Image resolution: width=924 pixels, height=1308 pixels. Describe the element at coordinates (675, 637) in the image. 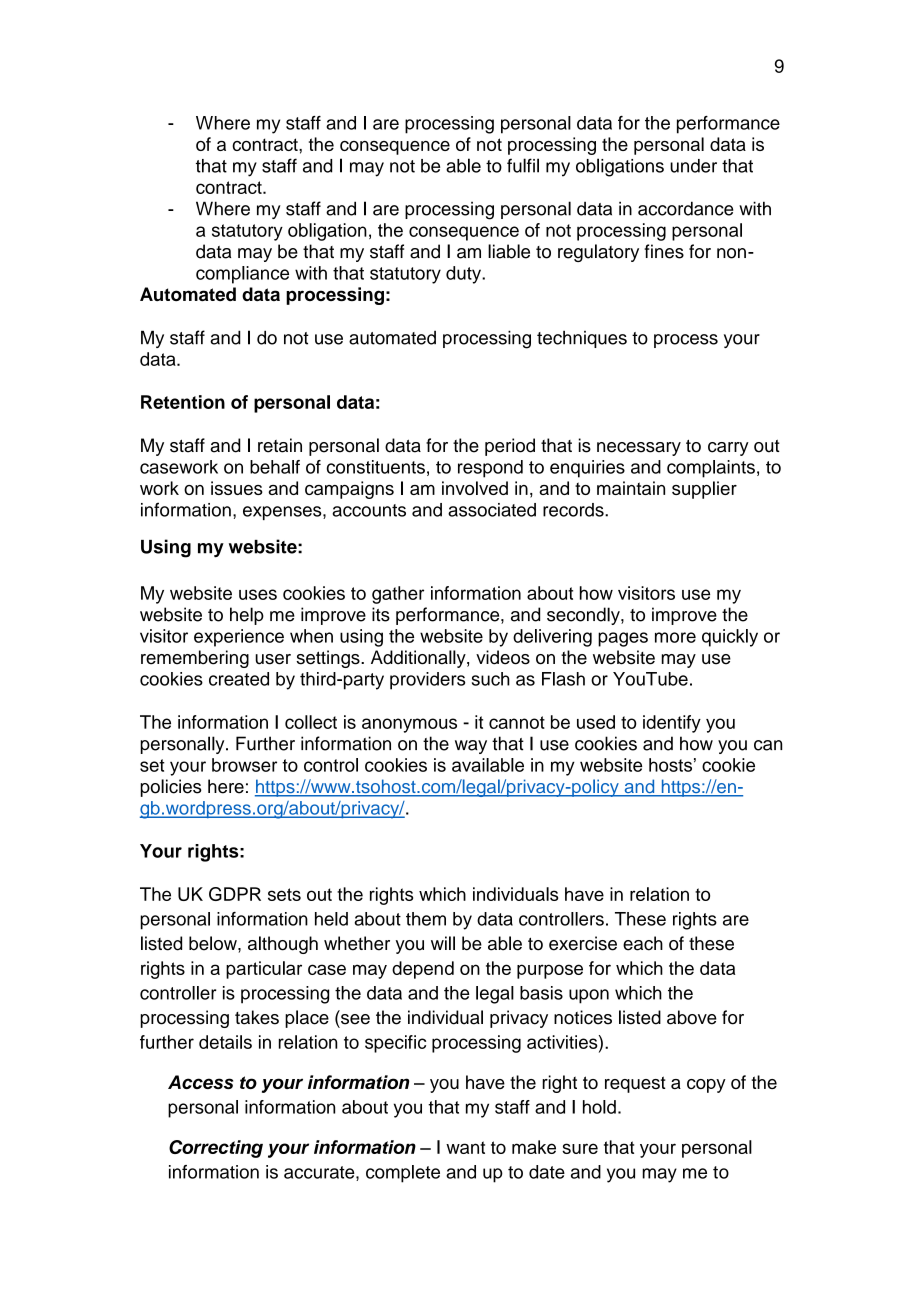

I see `more` at that location.
